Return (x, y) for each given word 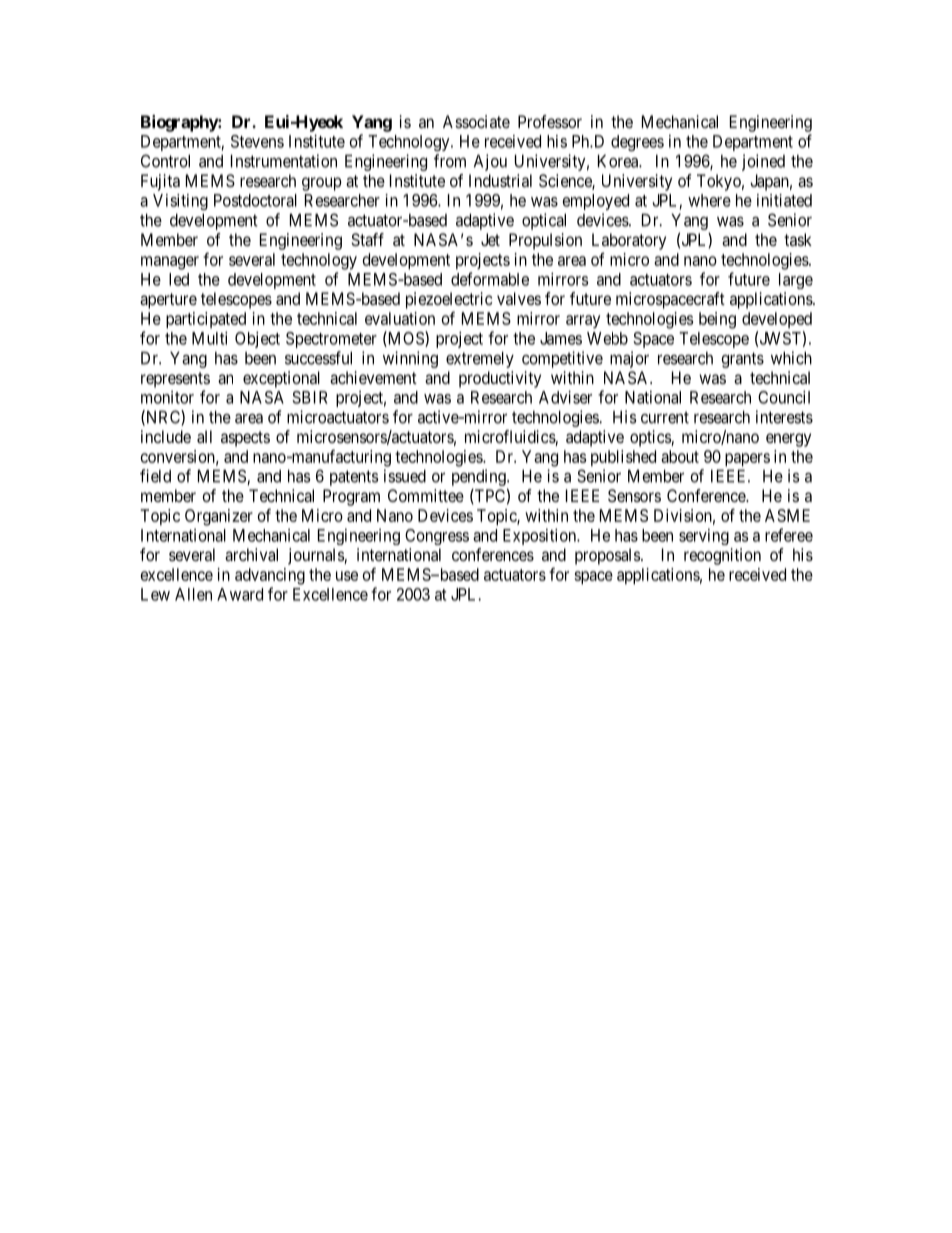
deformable (490, 279)
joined (763, 162)
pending (480, 479)
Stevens (257, 141)
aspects (245, 439)
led (179, 279)
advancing (270, 576)
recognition (722, 556)
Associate (476, 121)
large (796, 281)
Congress (437, 537)
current (665, 417)
